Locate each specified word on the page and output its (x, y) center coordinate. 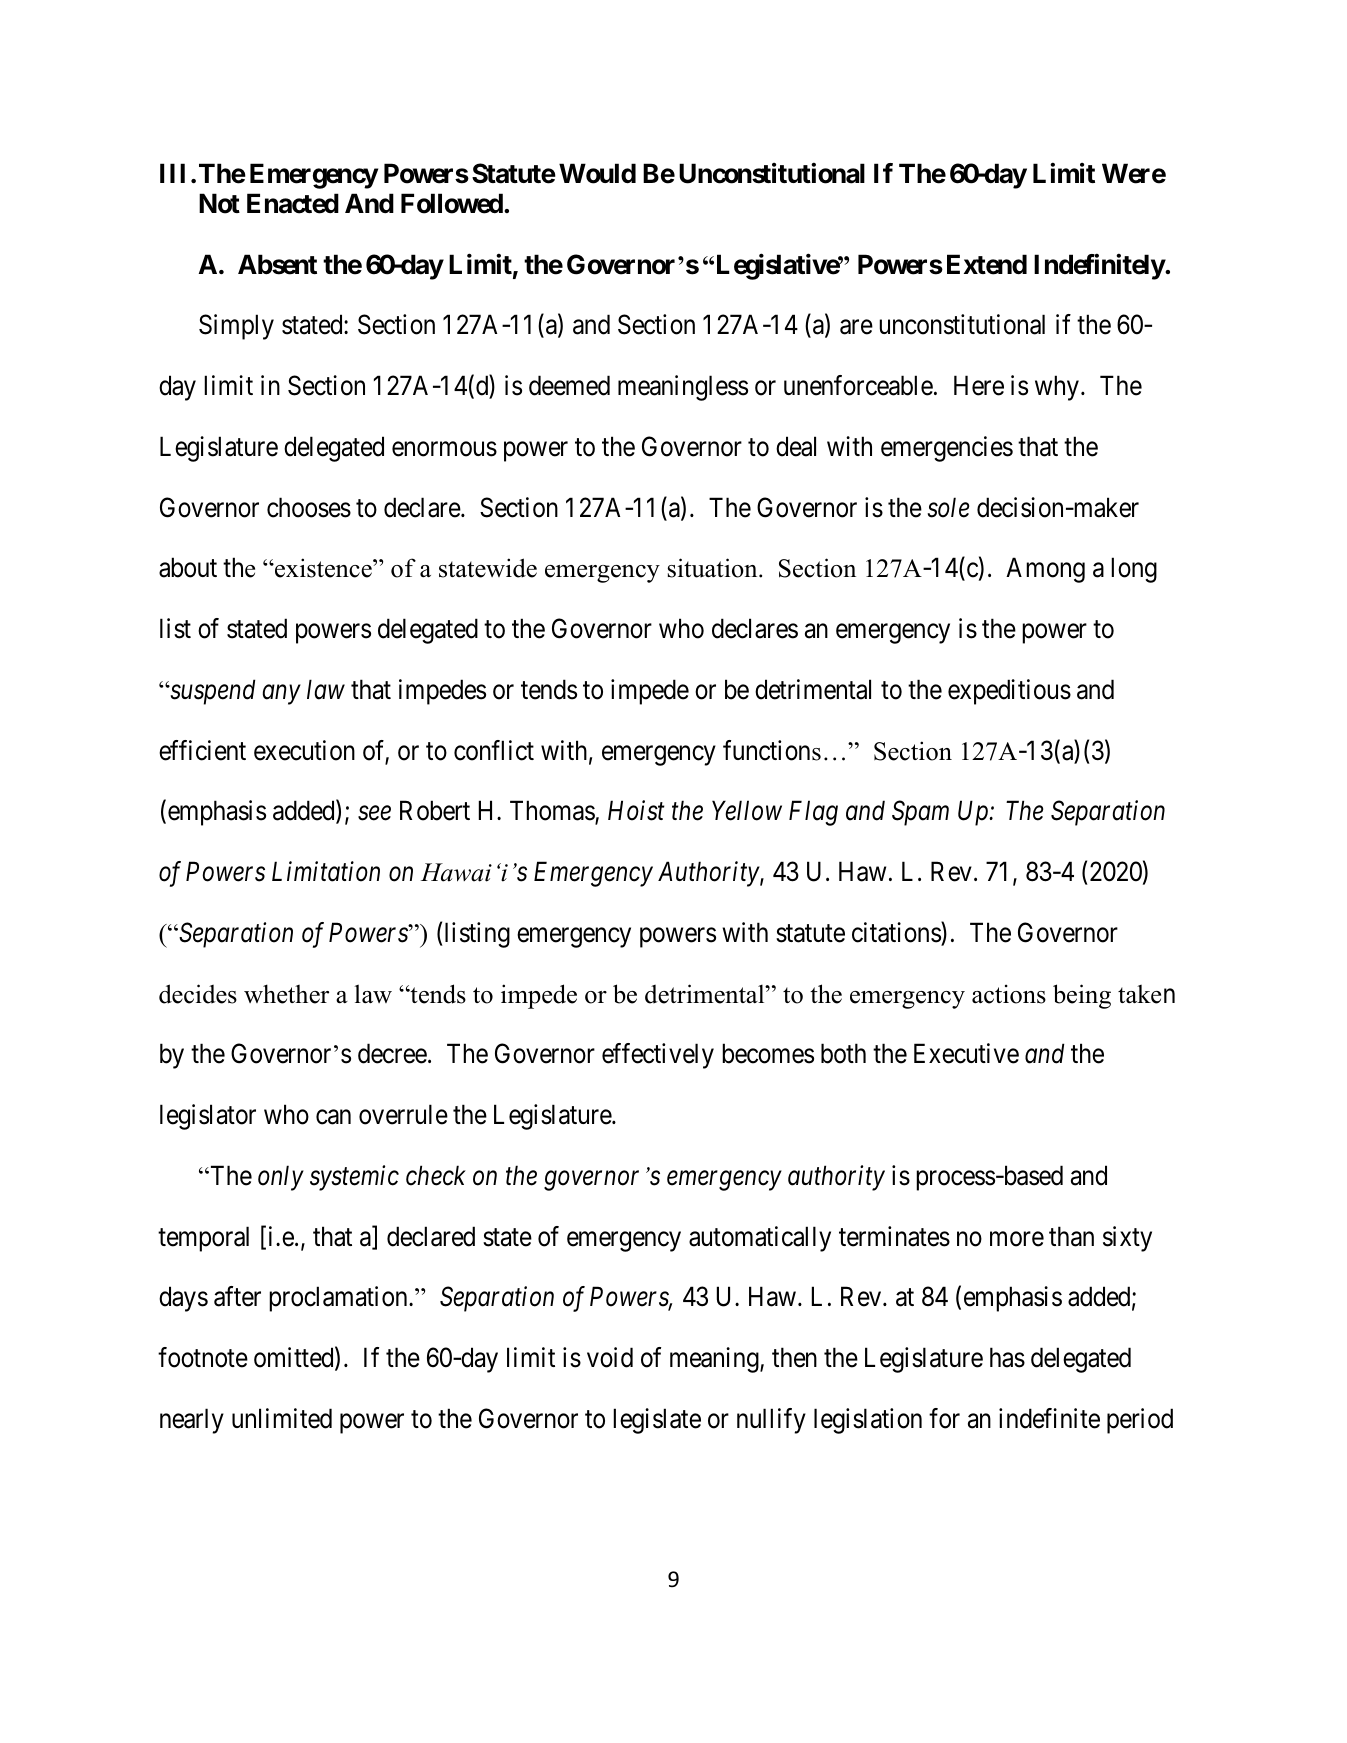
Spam (920, 813)
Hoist (636, 811)
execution (304, 750)
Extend (987, 264)
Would (597, 173)
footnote (203, 1357)
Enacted (293, 203)
